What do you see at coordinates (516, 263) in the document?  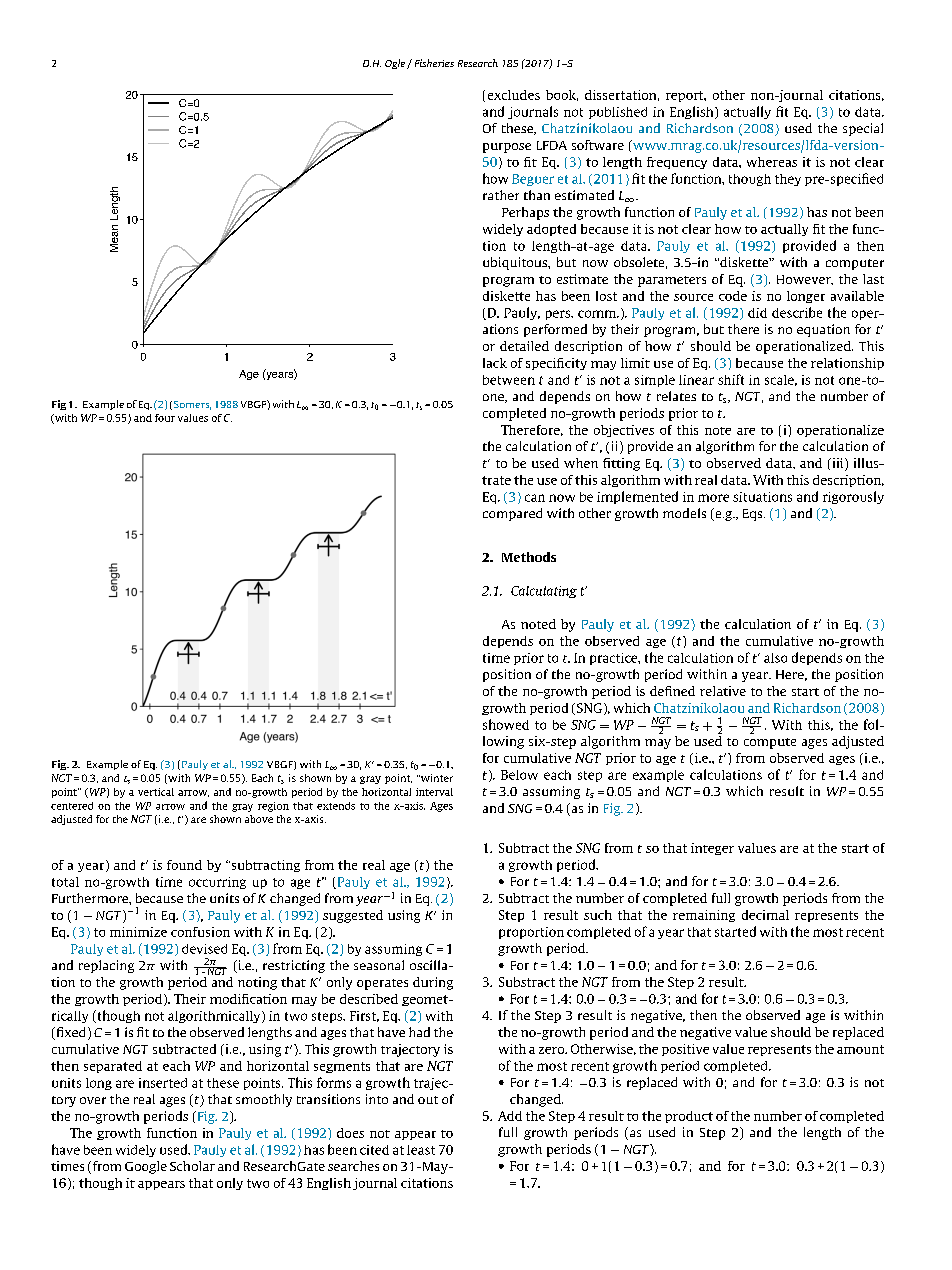 I see `ubiquitous` at bounding box center [516, 263].
